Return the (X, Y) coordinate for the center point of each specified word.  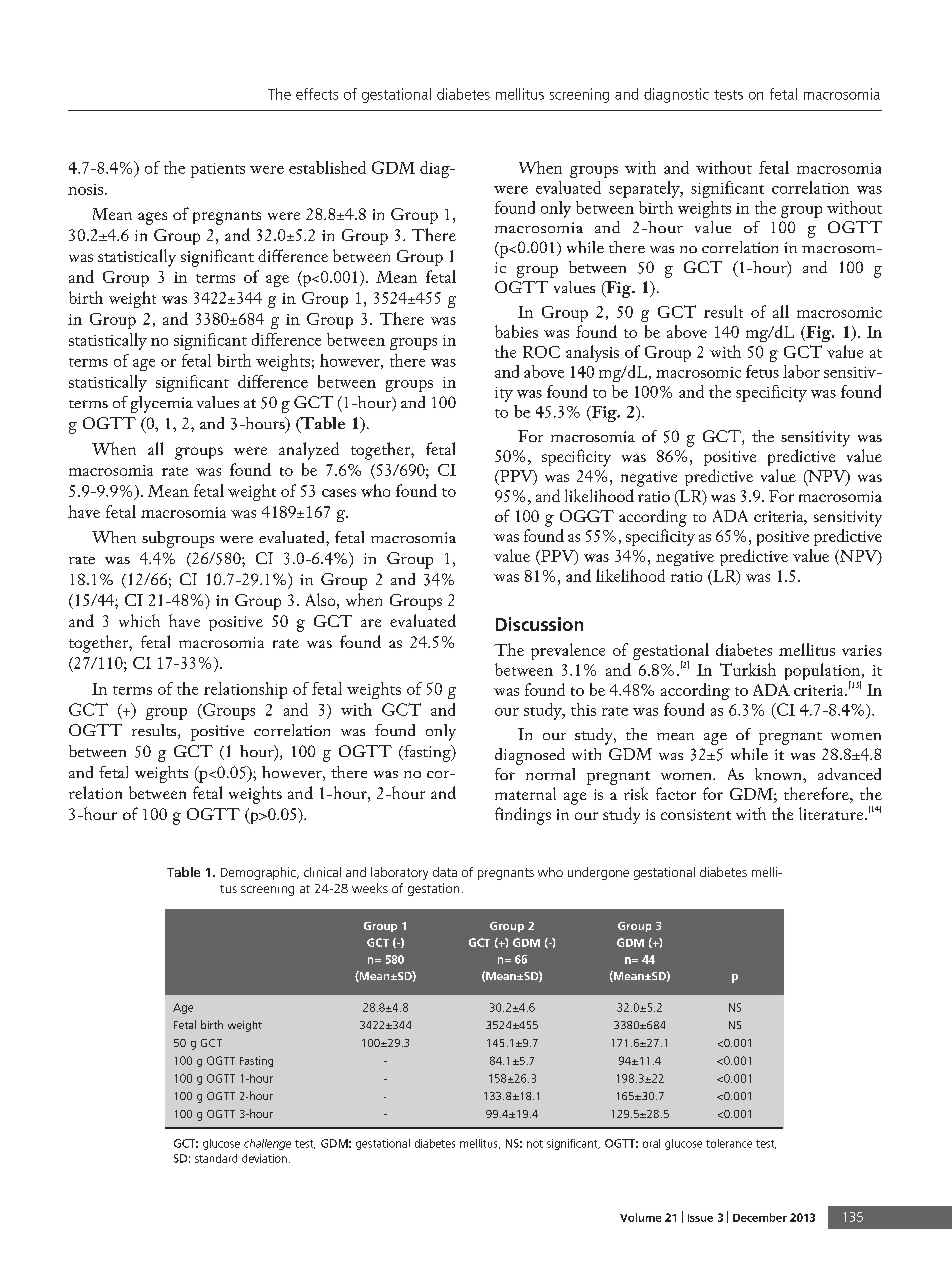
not (535, 1144)
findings (523, 816)
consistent (696, 814)
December (760, 1217)
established (327, 167)
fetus (762, 371)
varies (862, 650)
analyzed (309, 451)
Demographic (259, 873)
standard (216, 1158)
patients (218, 170)
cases (339, 493)
